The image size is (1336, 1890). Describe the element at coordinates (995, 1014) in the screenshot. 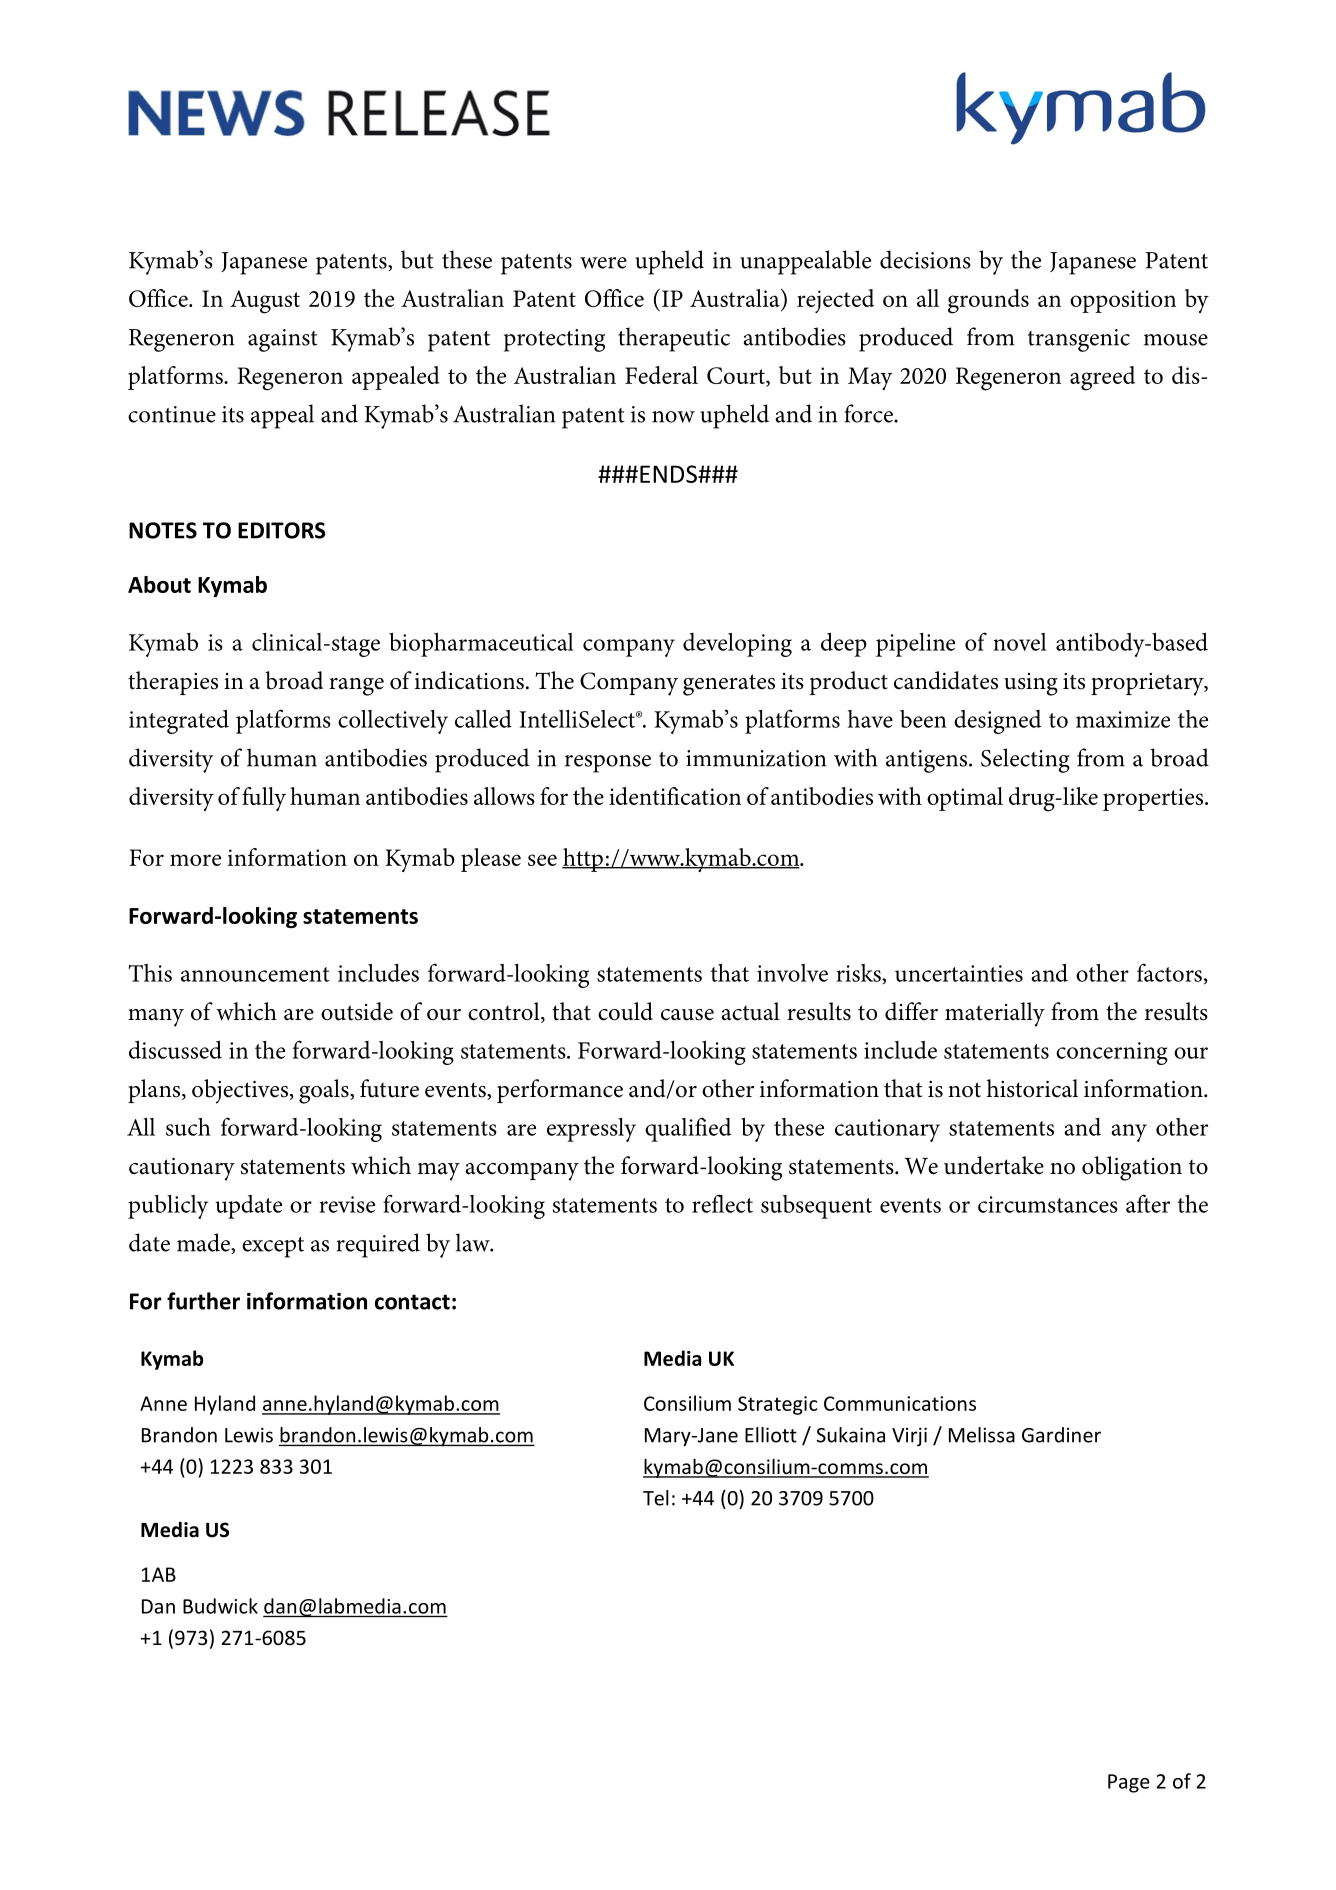

I see `materially` at that location.
